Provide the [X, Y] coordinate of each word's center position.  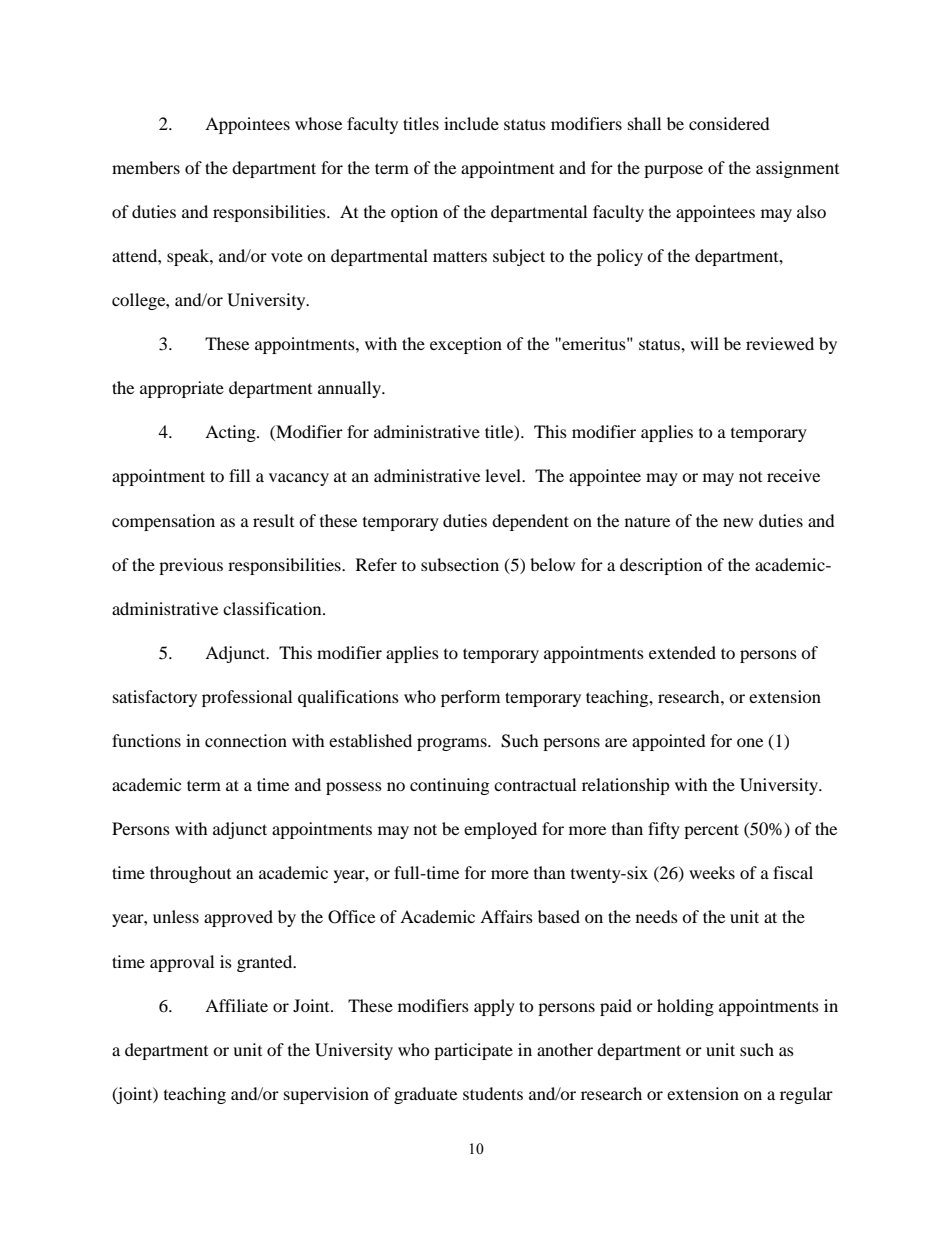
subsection [460, 564]
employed [500, 830]
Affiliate [236, 1005]
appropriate [182, 389]
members [146, 167]
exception [466, 345]
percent [711, 831]
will [704, 343]
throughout [190, 874]
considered [729, 123]
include [471, 123]
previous [191, 566]
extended [682, 652]
